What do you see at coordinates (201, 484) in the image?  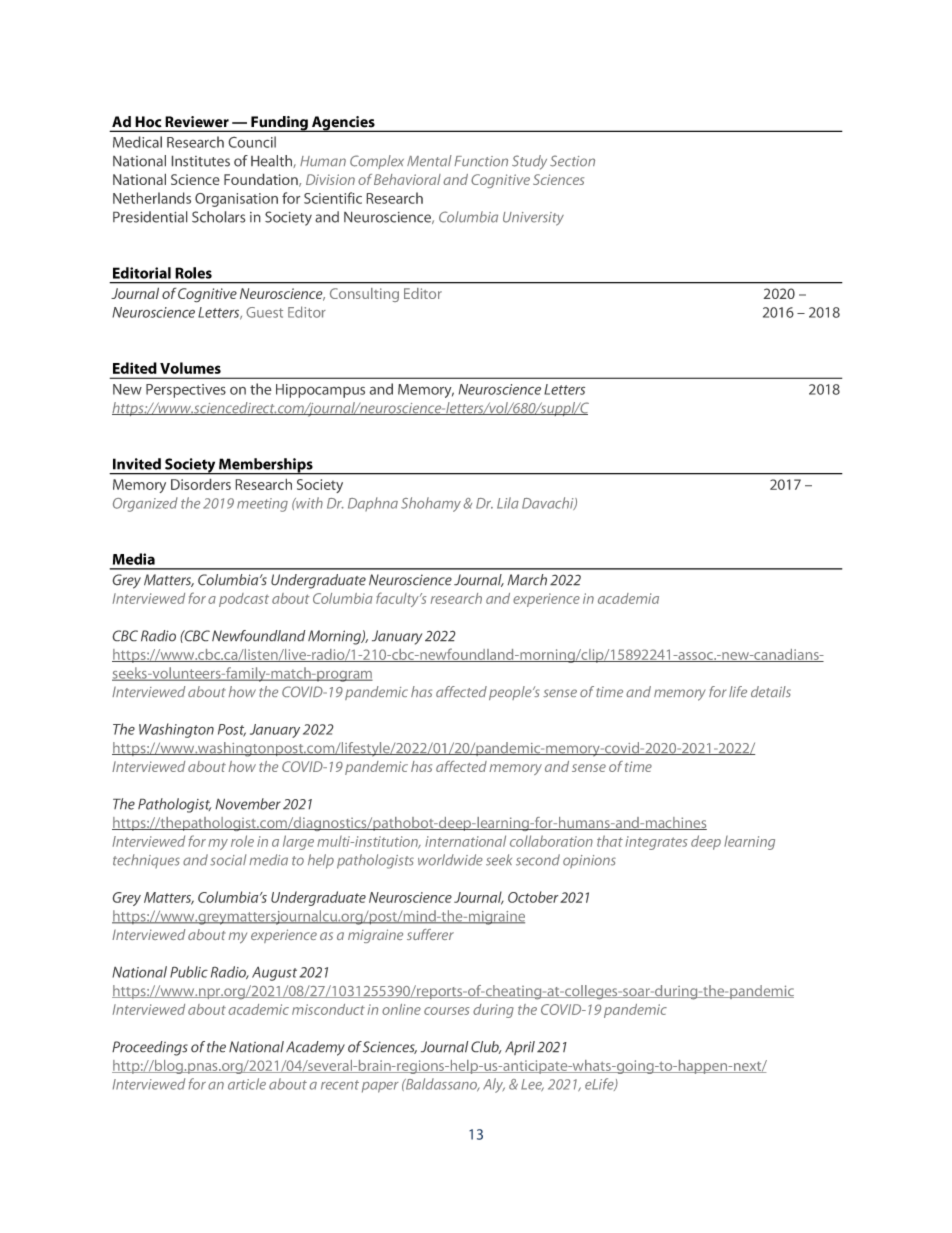 I see `Disorders` at bounding box center [201, 484].
